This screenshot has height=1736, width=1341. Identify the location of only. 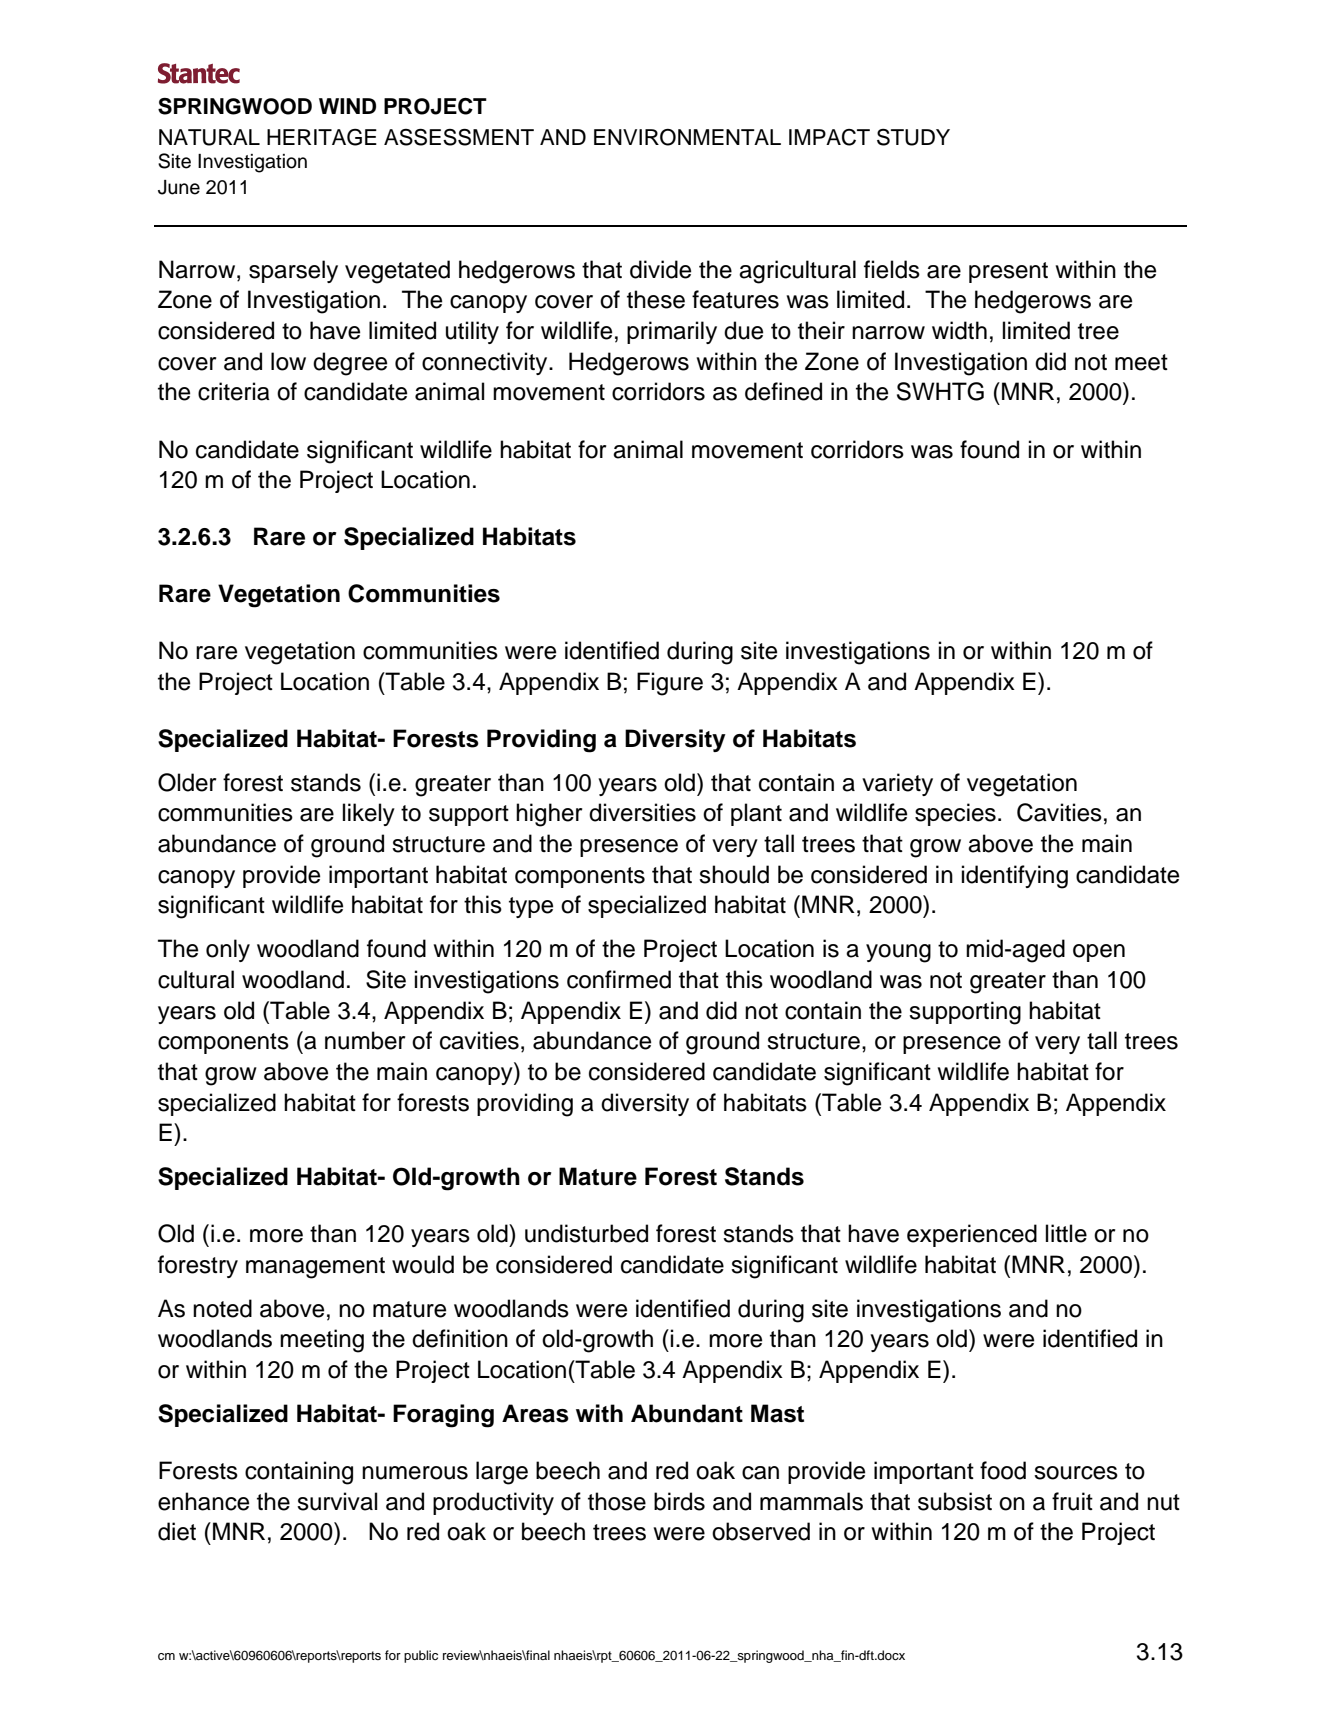
(228, 950).
